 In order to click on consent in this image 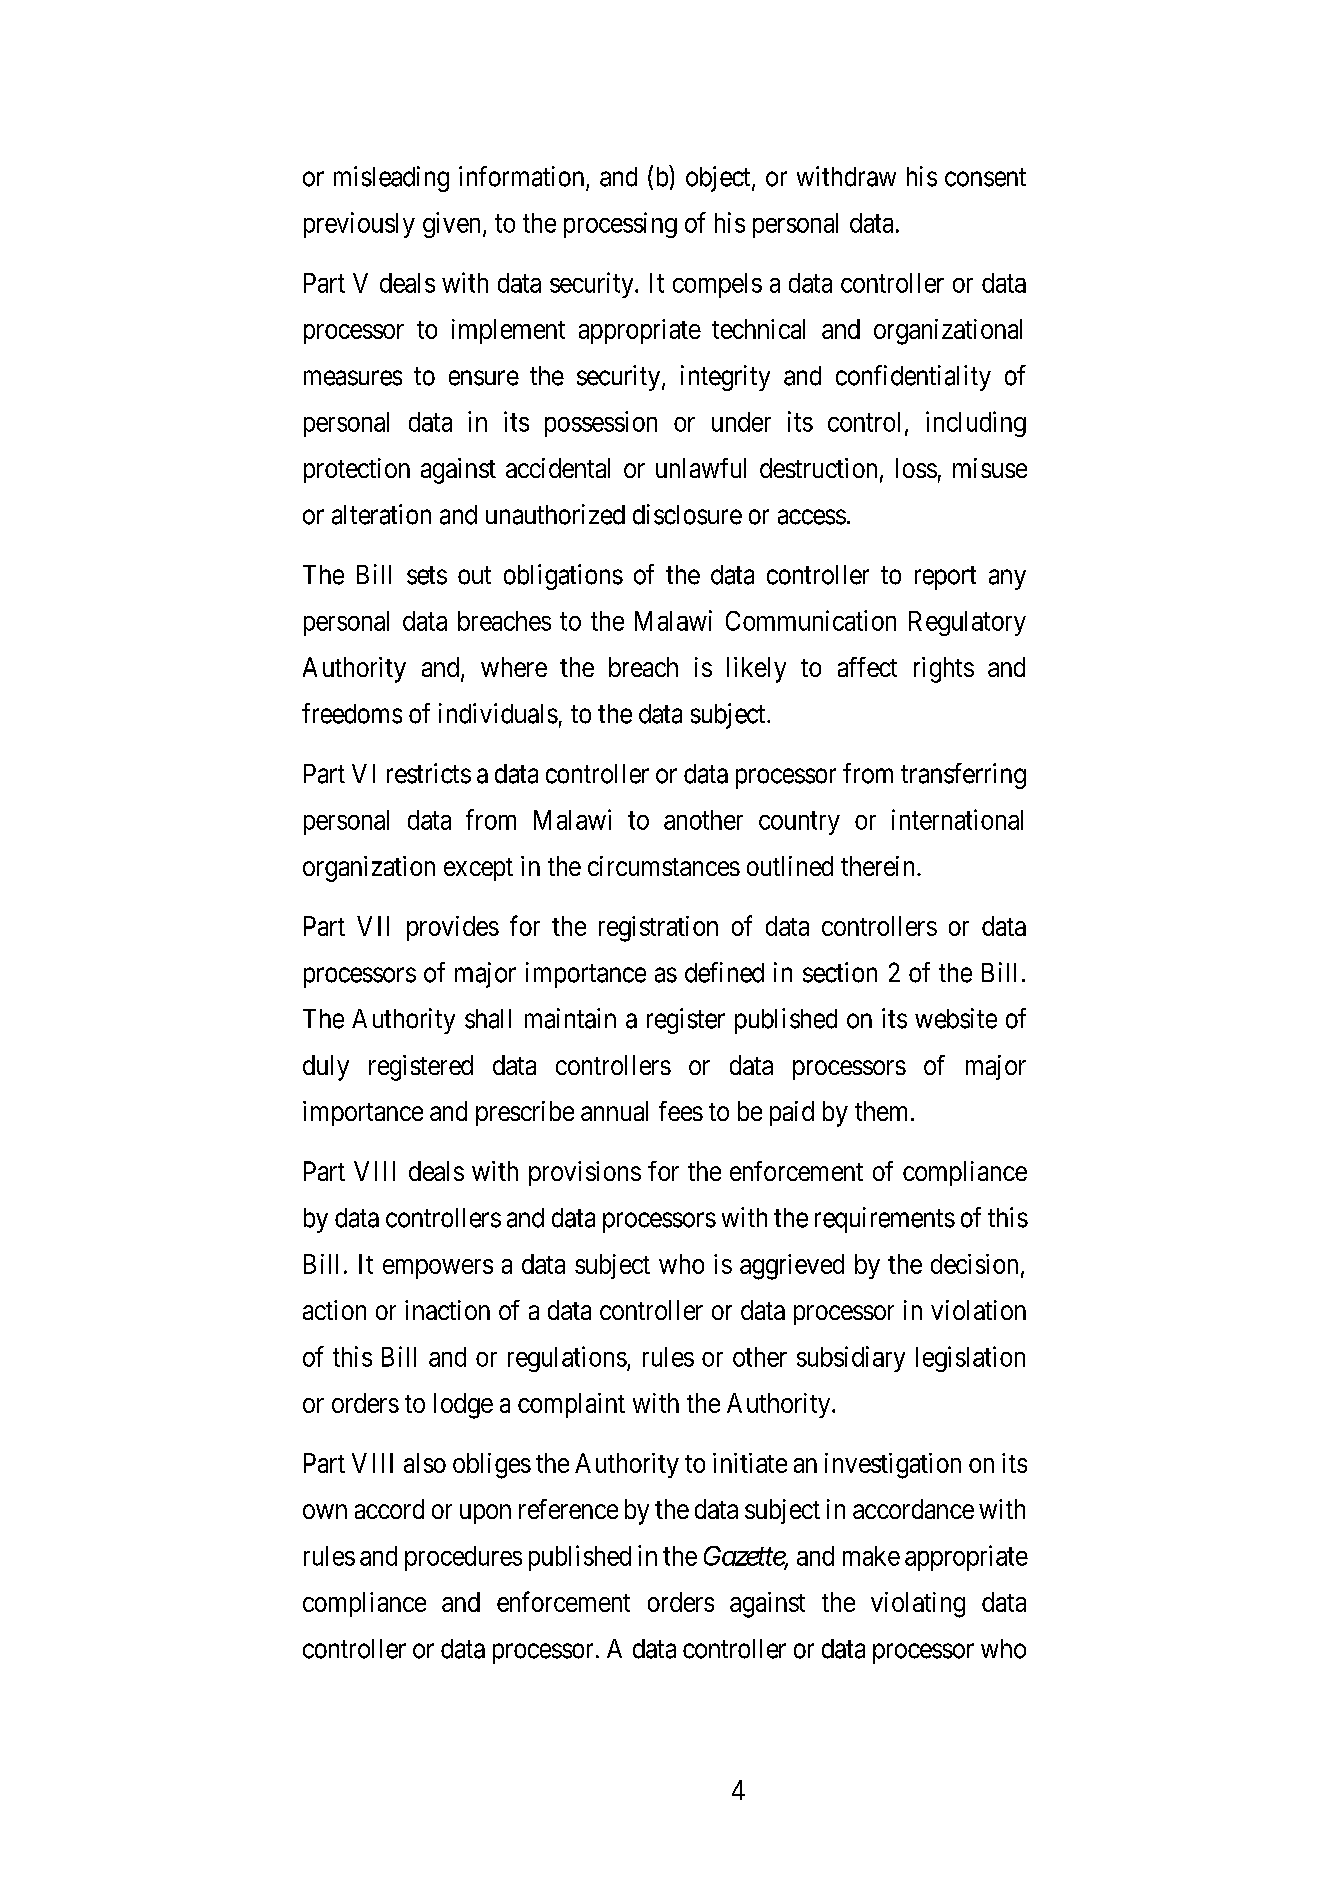, I will do `click(985, 177)`.
